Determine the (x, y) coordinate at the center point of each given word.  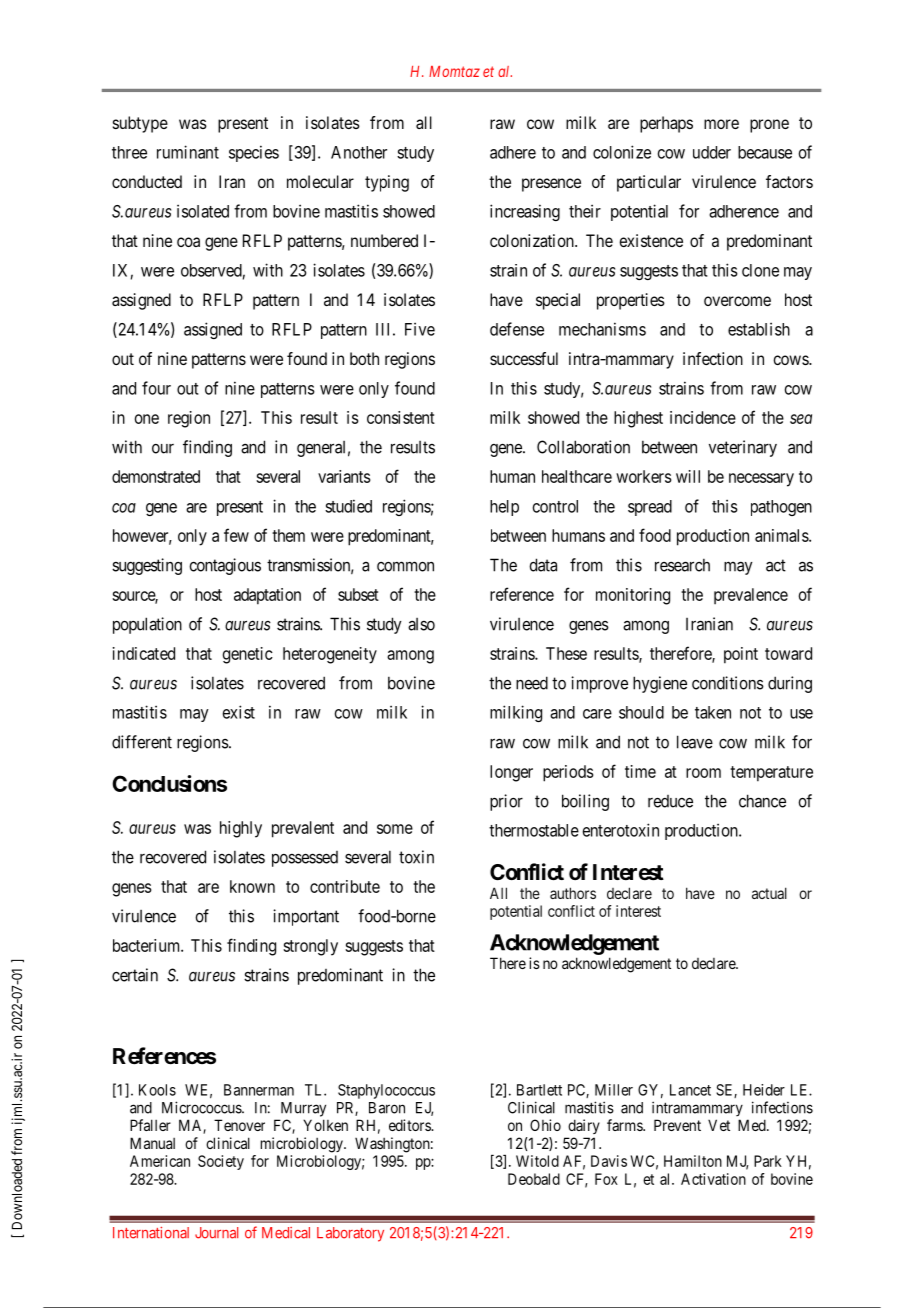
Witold (537, 1161)
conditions (728, 683)
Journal (216, 1233)
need (532, 683)
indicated (144, 653)
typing (387, 183)
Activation (713, 1179)
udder (712, 152)
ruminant (188, 152)
